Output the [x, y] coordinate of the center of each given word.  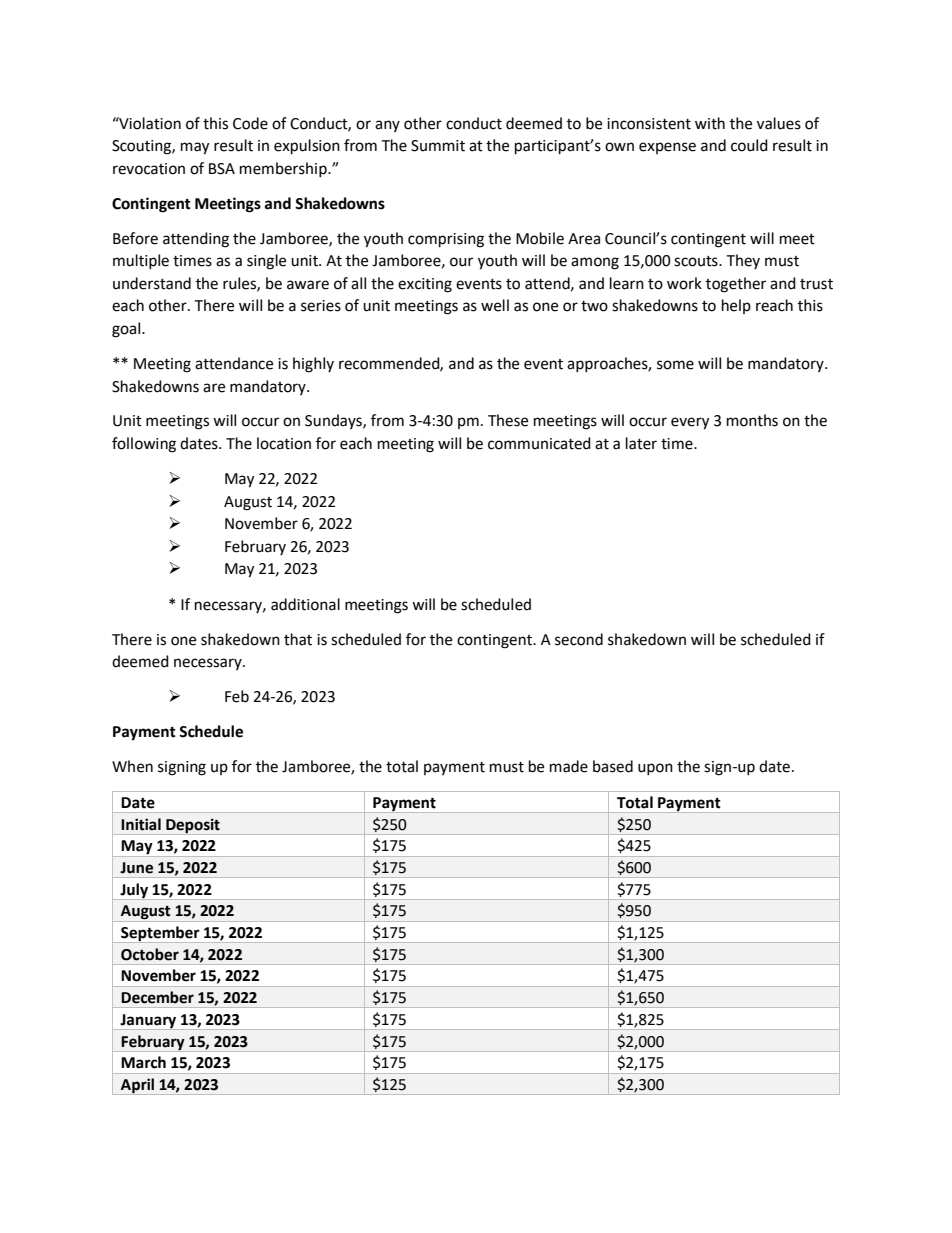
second [579, 639]
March [143, 1062]
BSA [222, 169]
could [749, 145]
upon [655, 769]
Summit [438, 146]
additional [305, 604]
